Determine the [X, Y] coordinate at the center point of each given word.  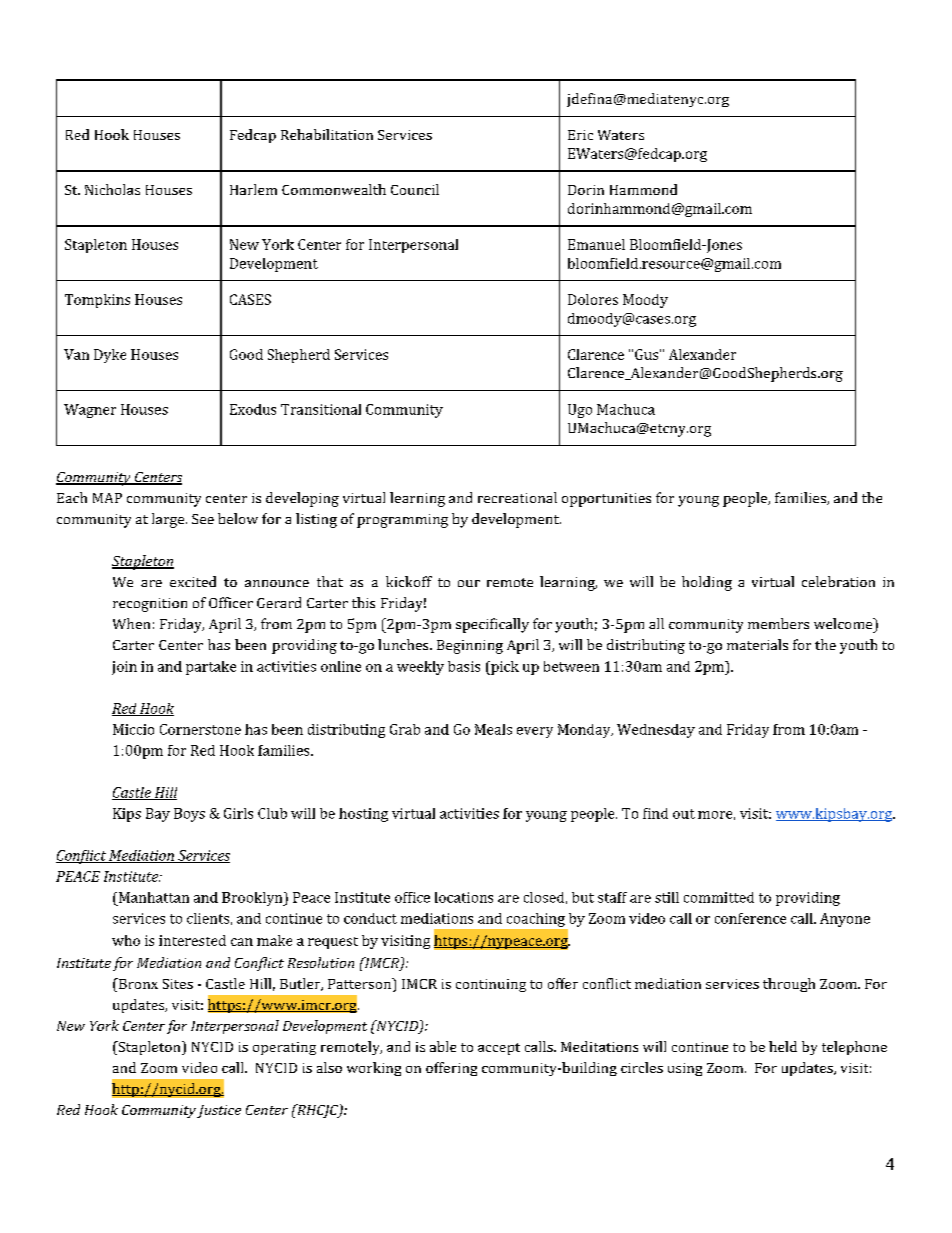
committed [719, 897]
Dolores [593, 299]
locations [464, 897]
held [783, 1046]
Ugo [580, 411]
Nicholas [112, 189]
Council [415, 189]
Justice [219, 1111]
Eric [580, 135]
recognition [150, 605]
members [778, 623]
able [443, 1046]
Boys [189, 815]
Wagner [90, 411]
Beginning [470, 647]
